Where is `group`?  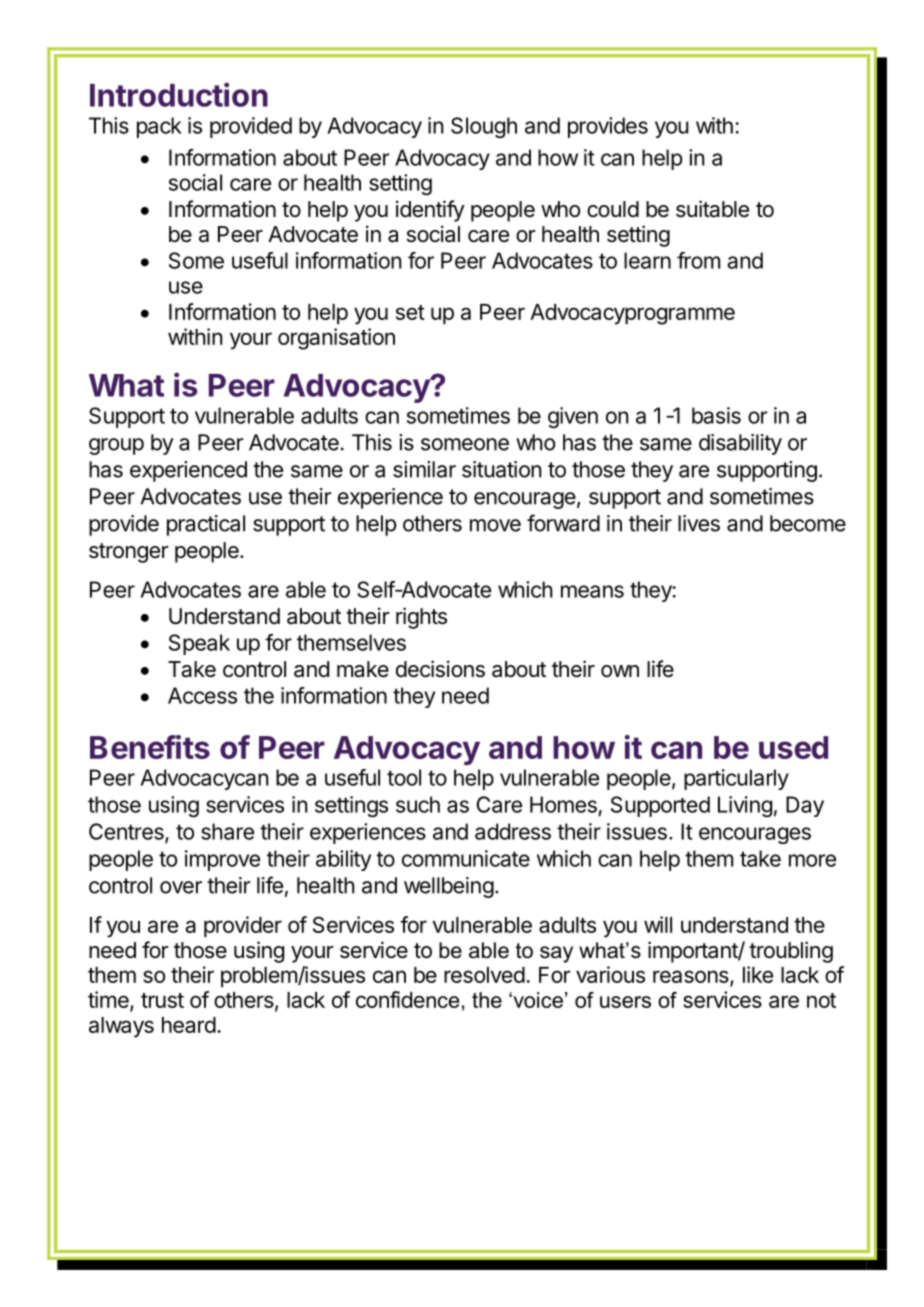
group is located at coordinates (116, 446).
